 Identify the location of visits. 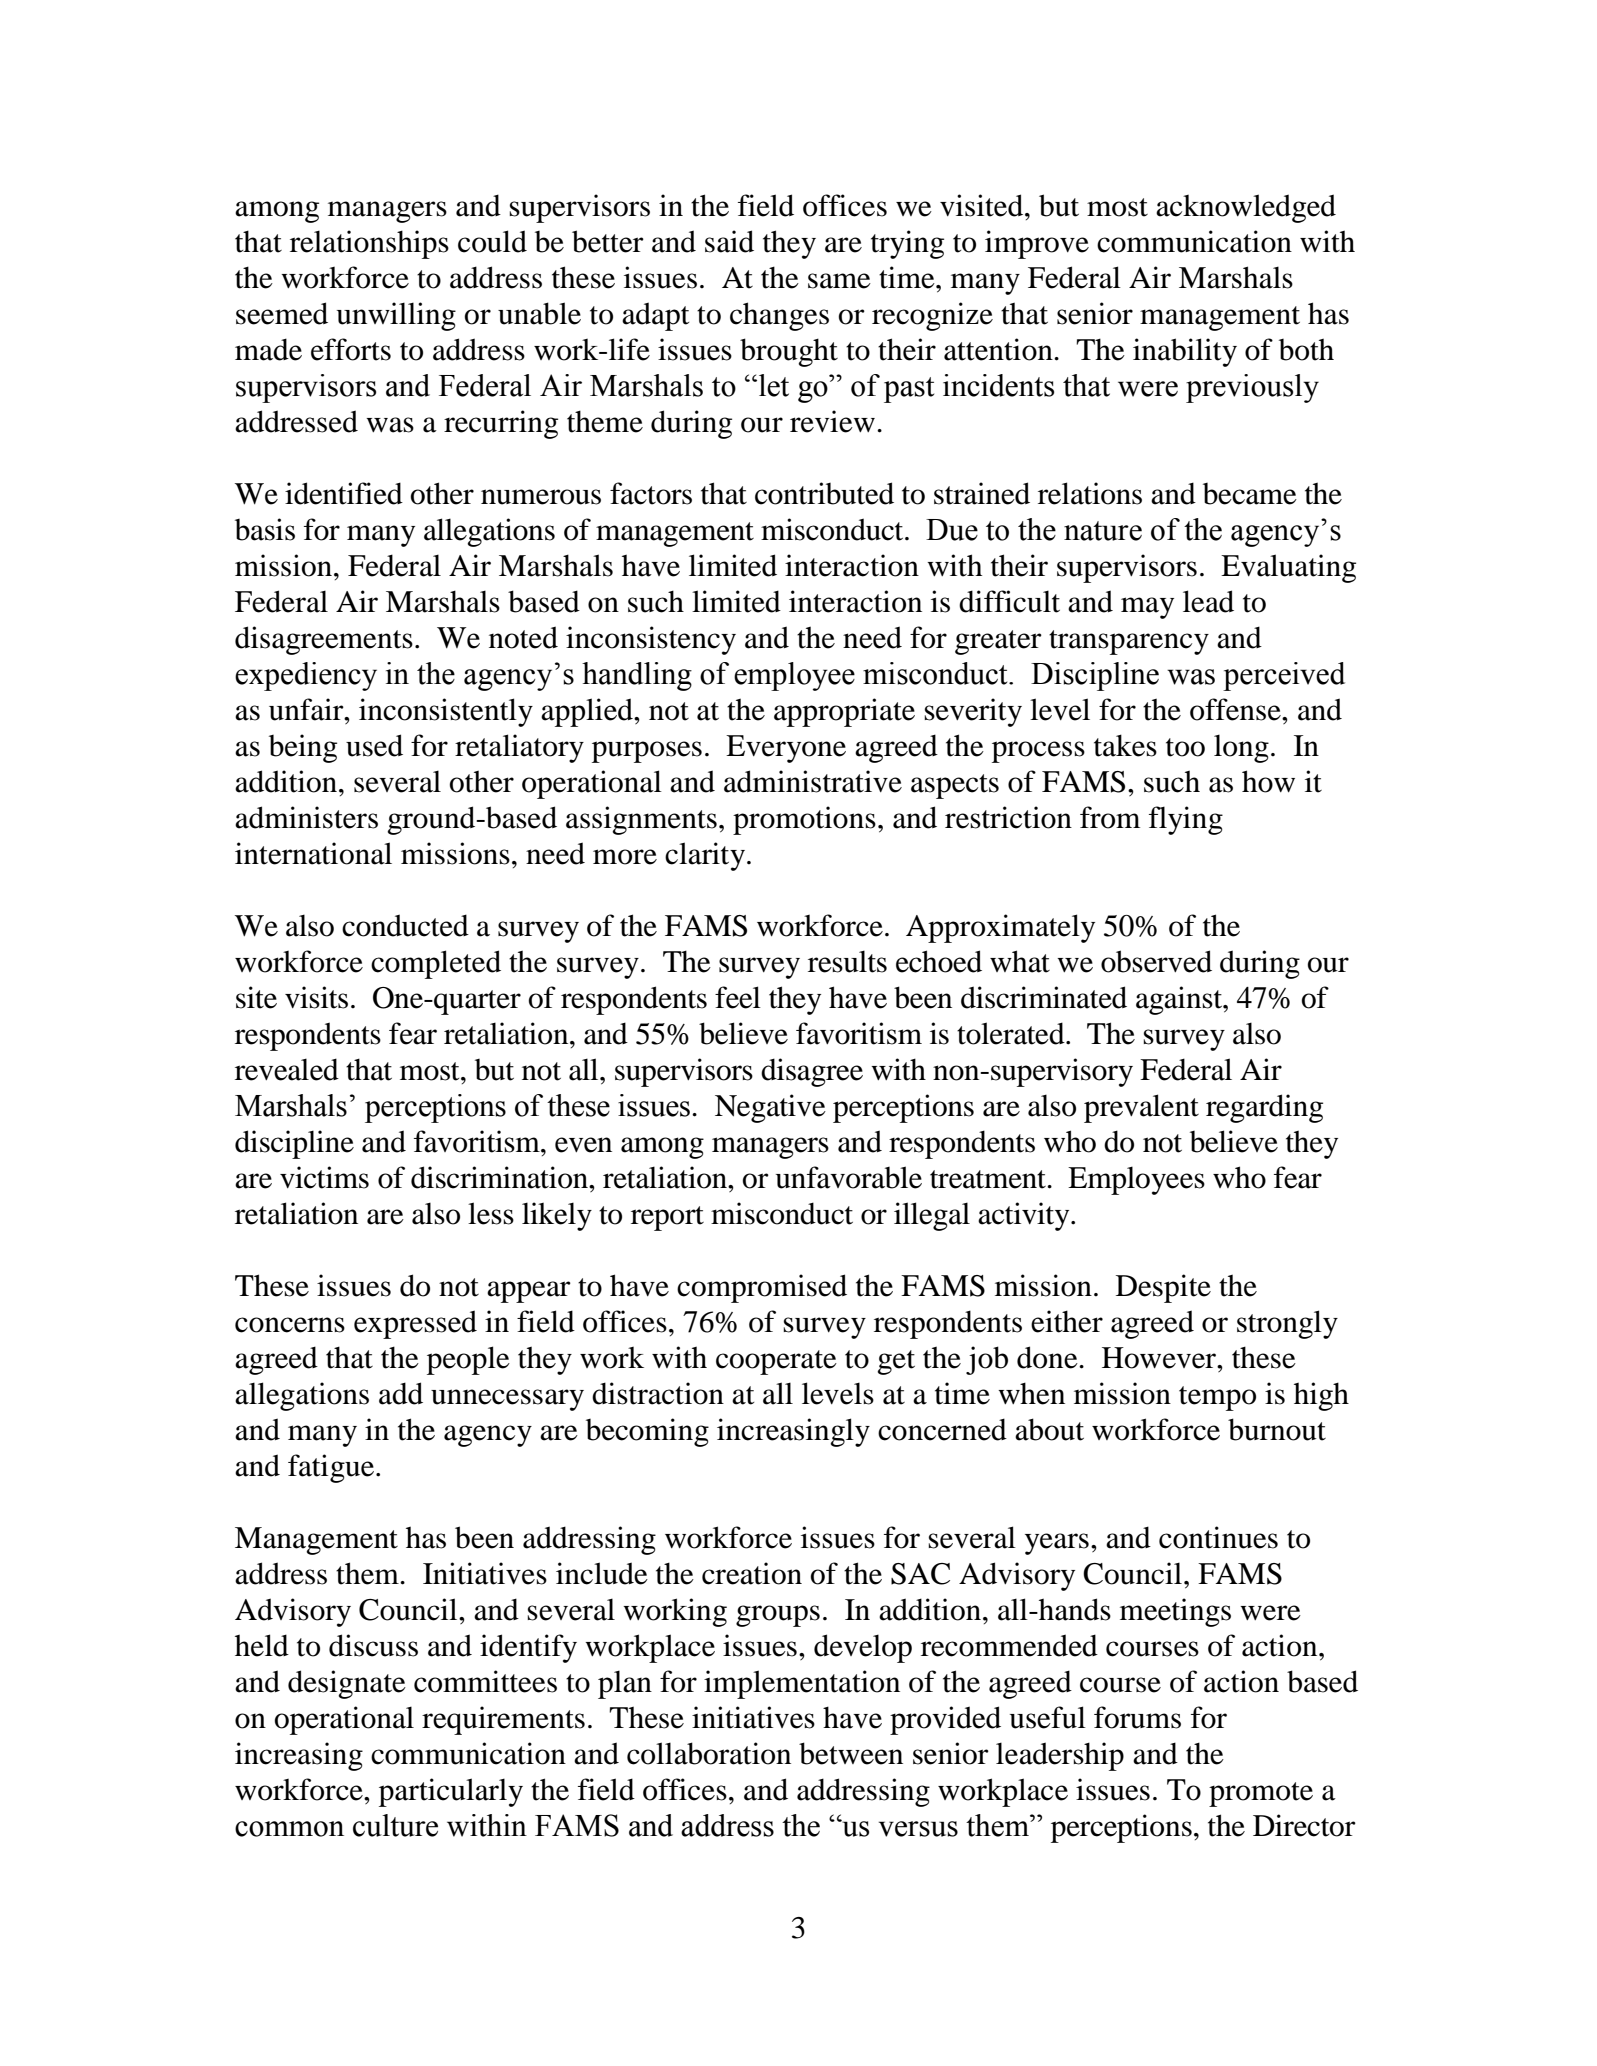
(316, 997).
